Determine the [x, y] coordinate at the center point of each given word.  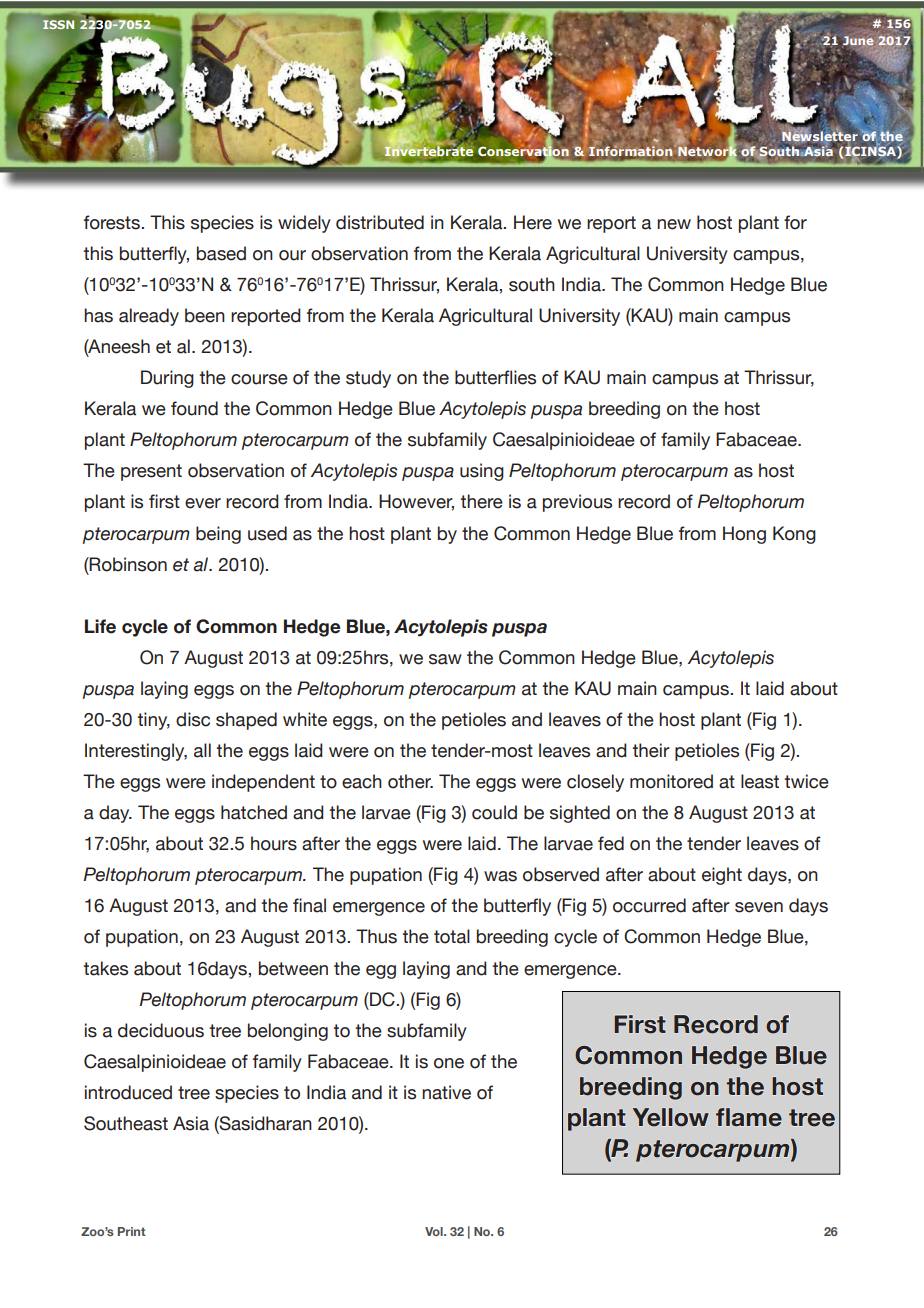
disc [193, 719]
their [651, 750]
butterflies [495, 377]
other [410, 781]
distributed [380, 222]
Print [132, 1231]
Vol [435, 1231]
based [221, 253]
